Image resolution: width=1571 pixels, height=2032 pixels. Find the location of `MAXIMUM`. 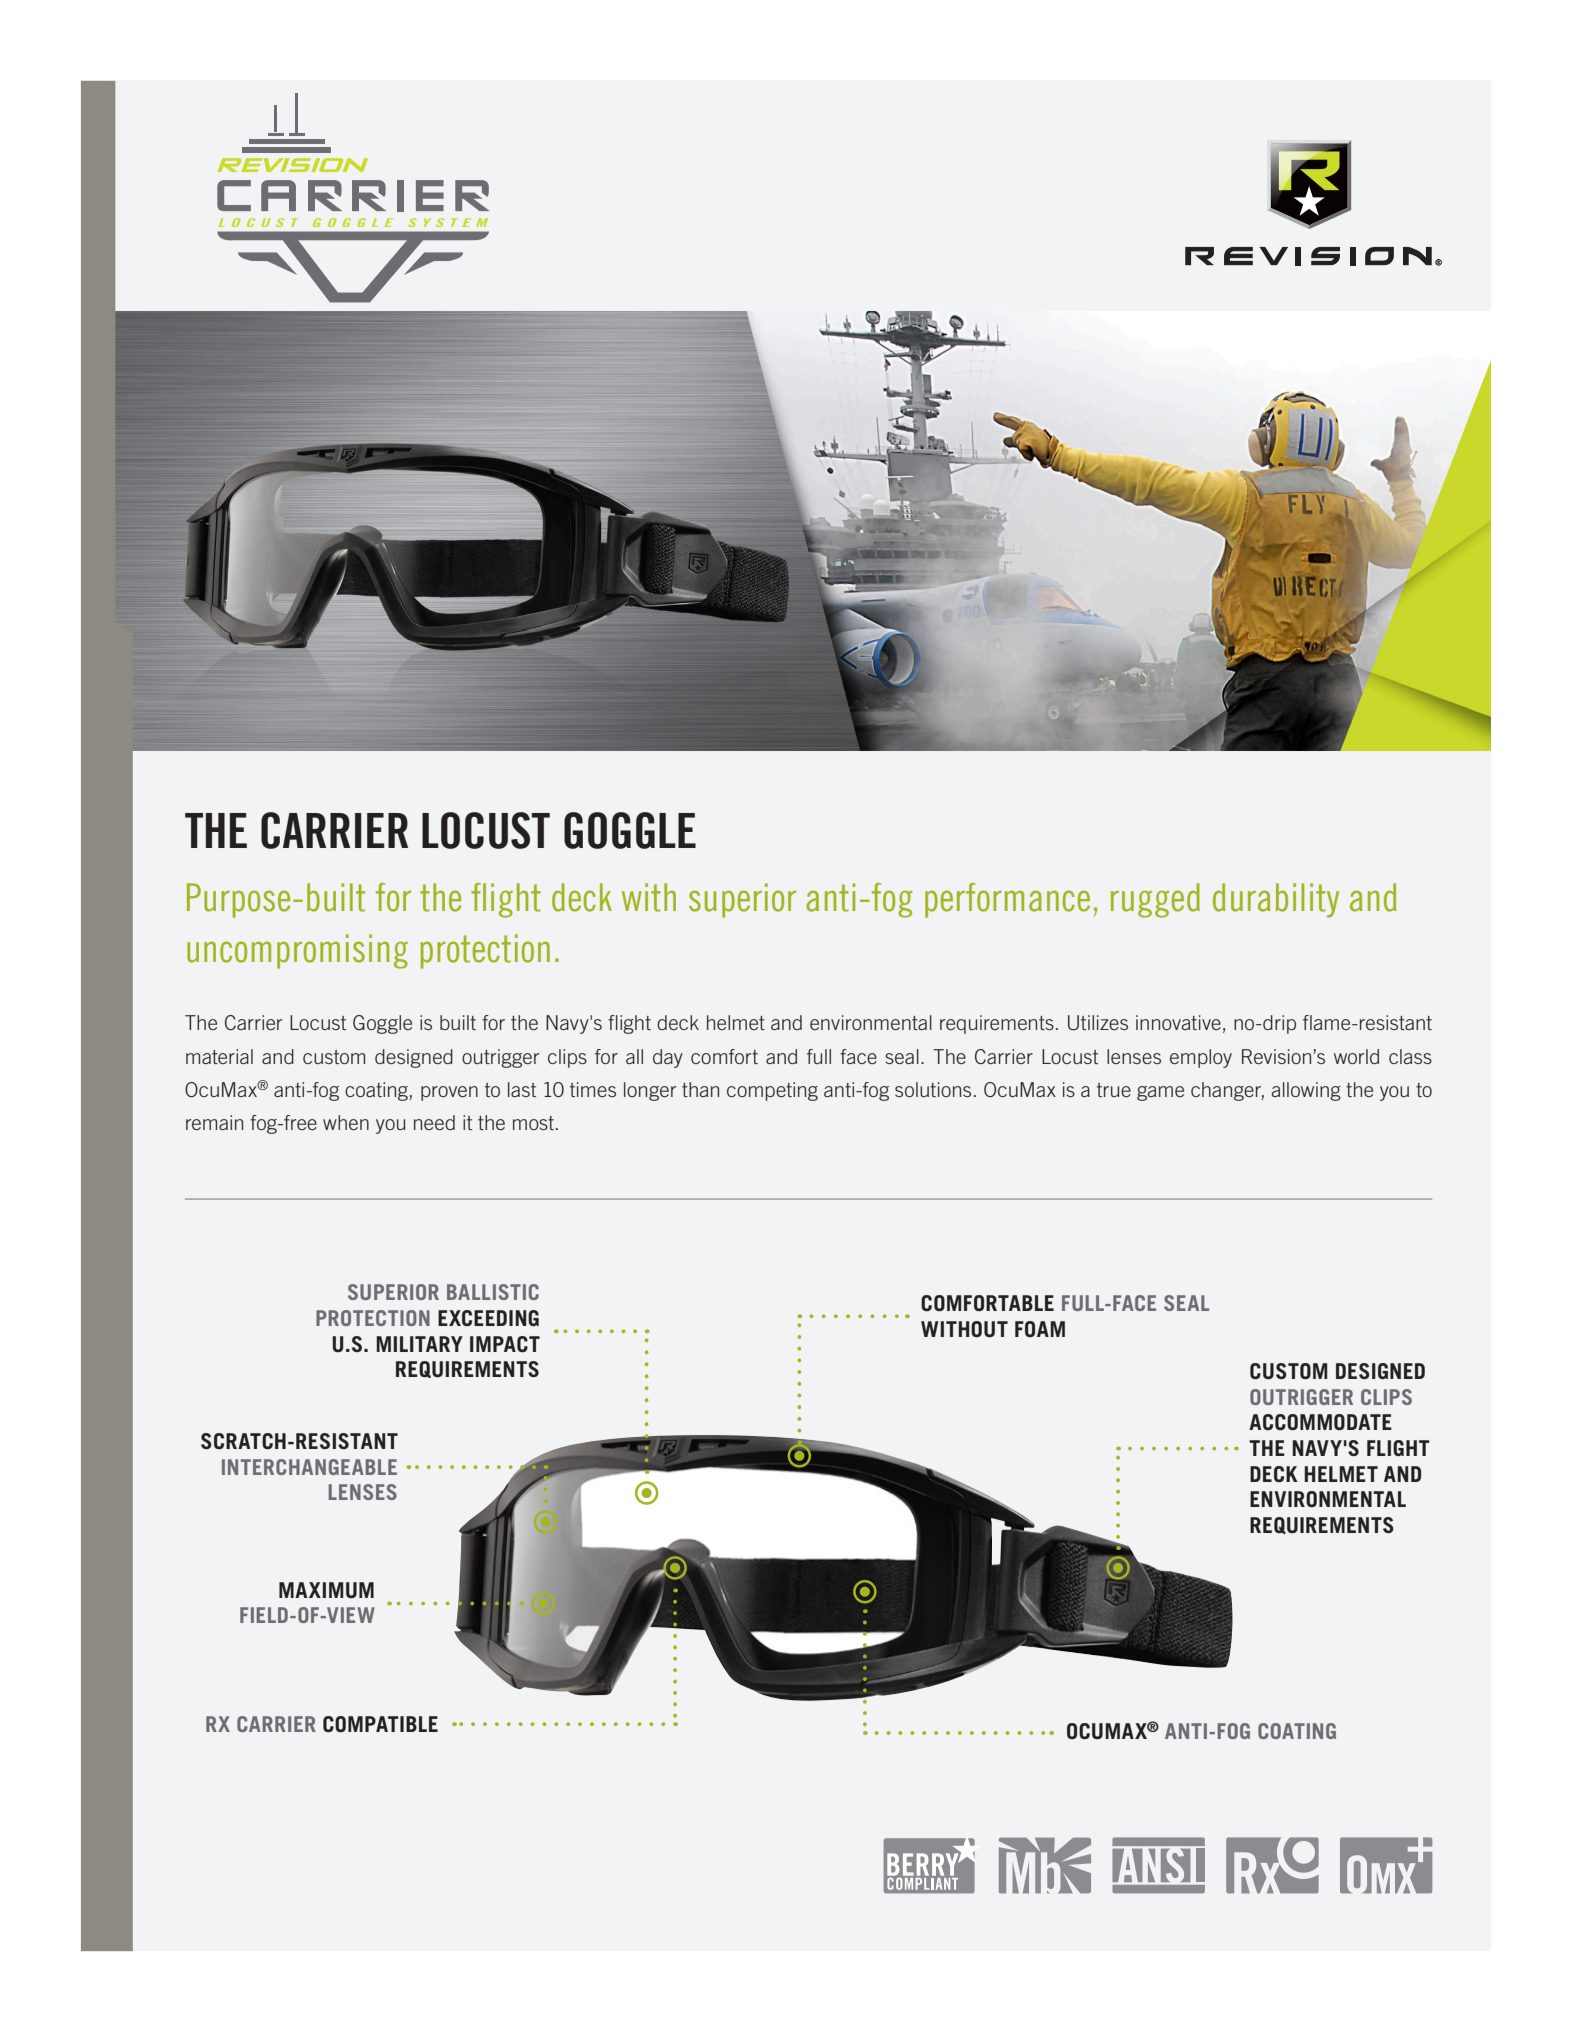

MAXIMUM is located at coordinates (326, 1590).
